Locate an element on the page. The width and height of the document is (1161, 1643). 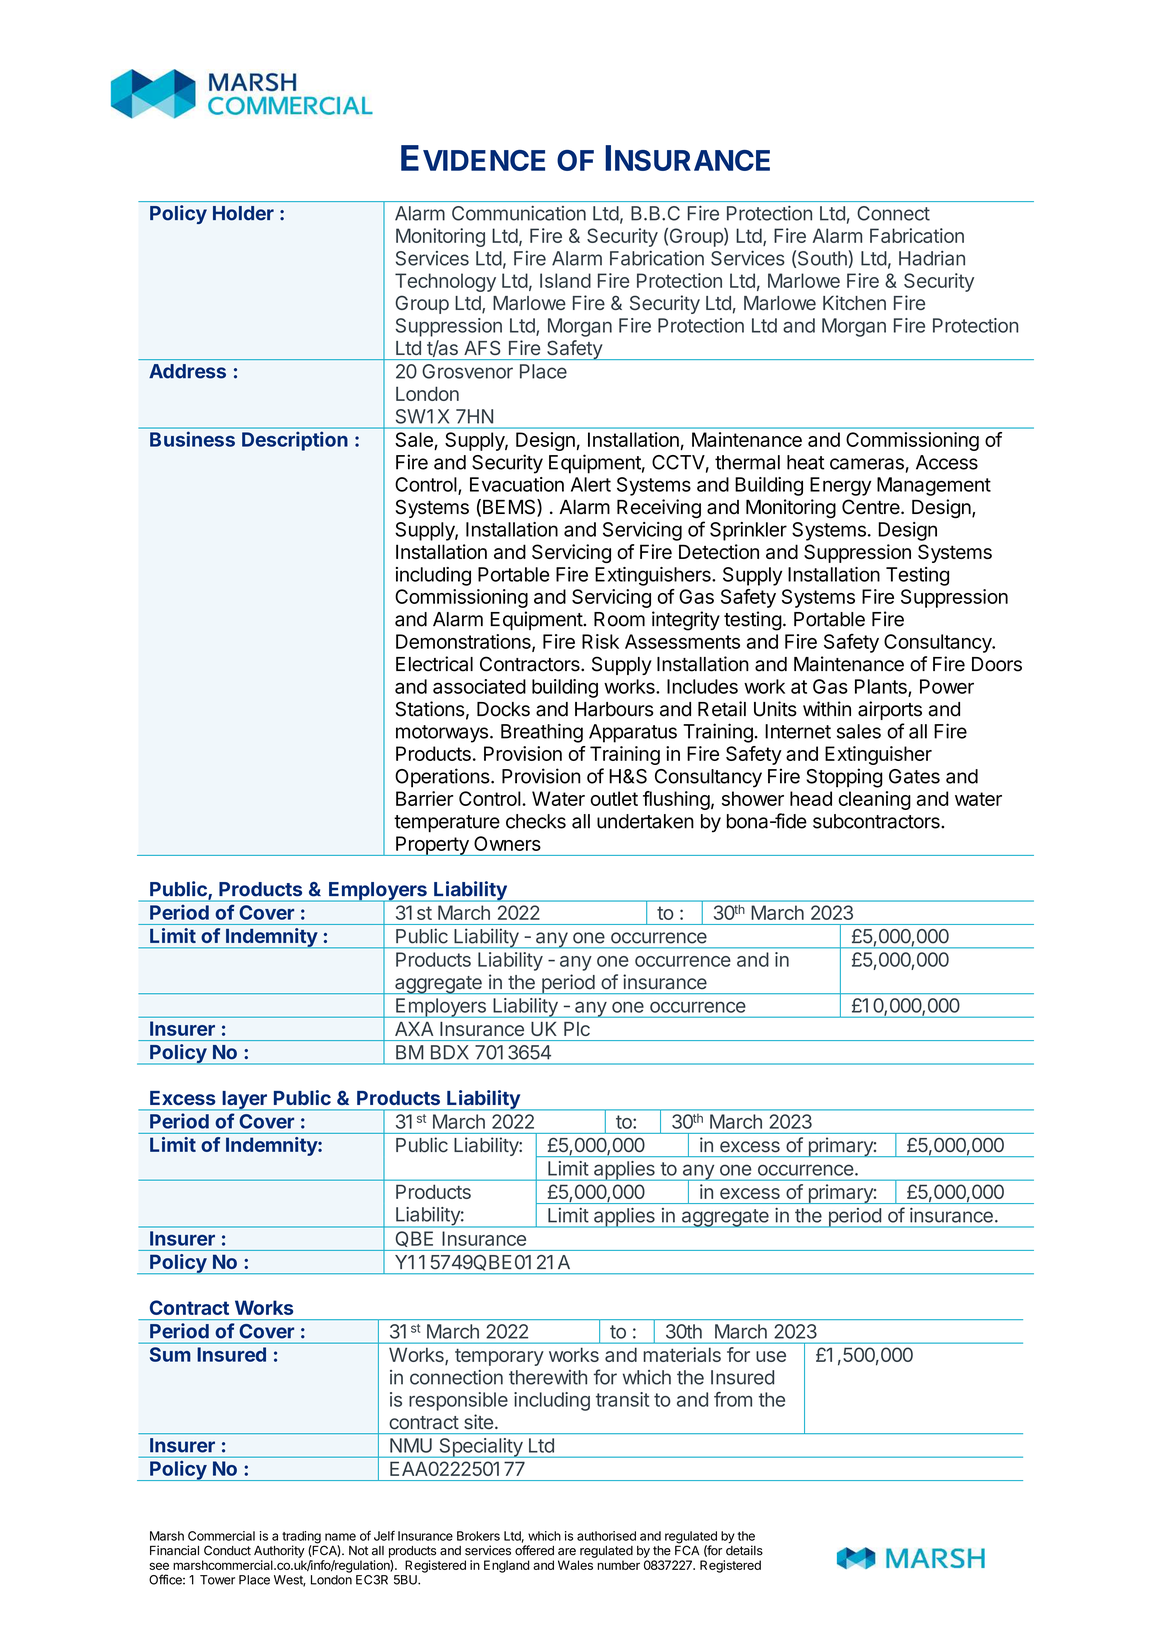
Hadrian is located at coordinates (932, 258).
